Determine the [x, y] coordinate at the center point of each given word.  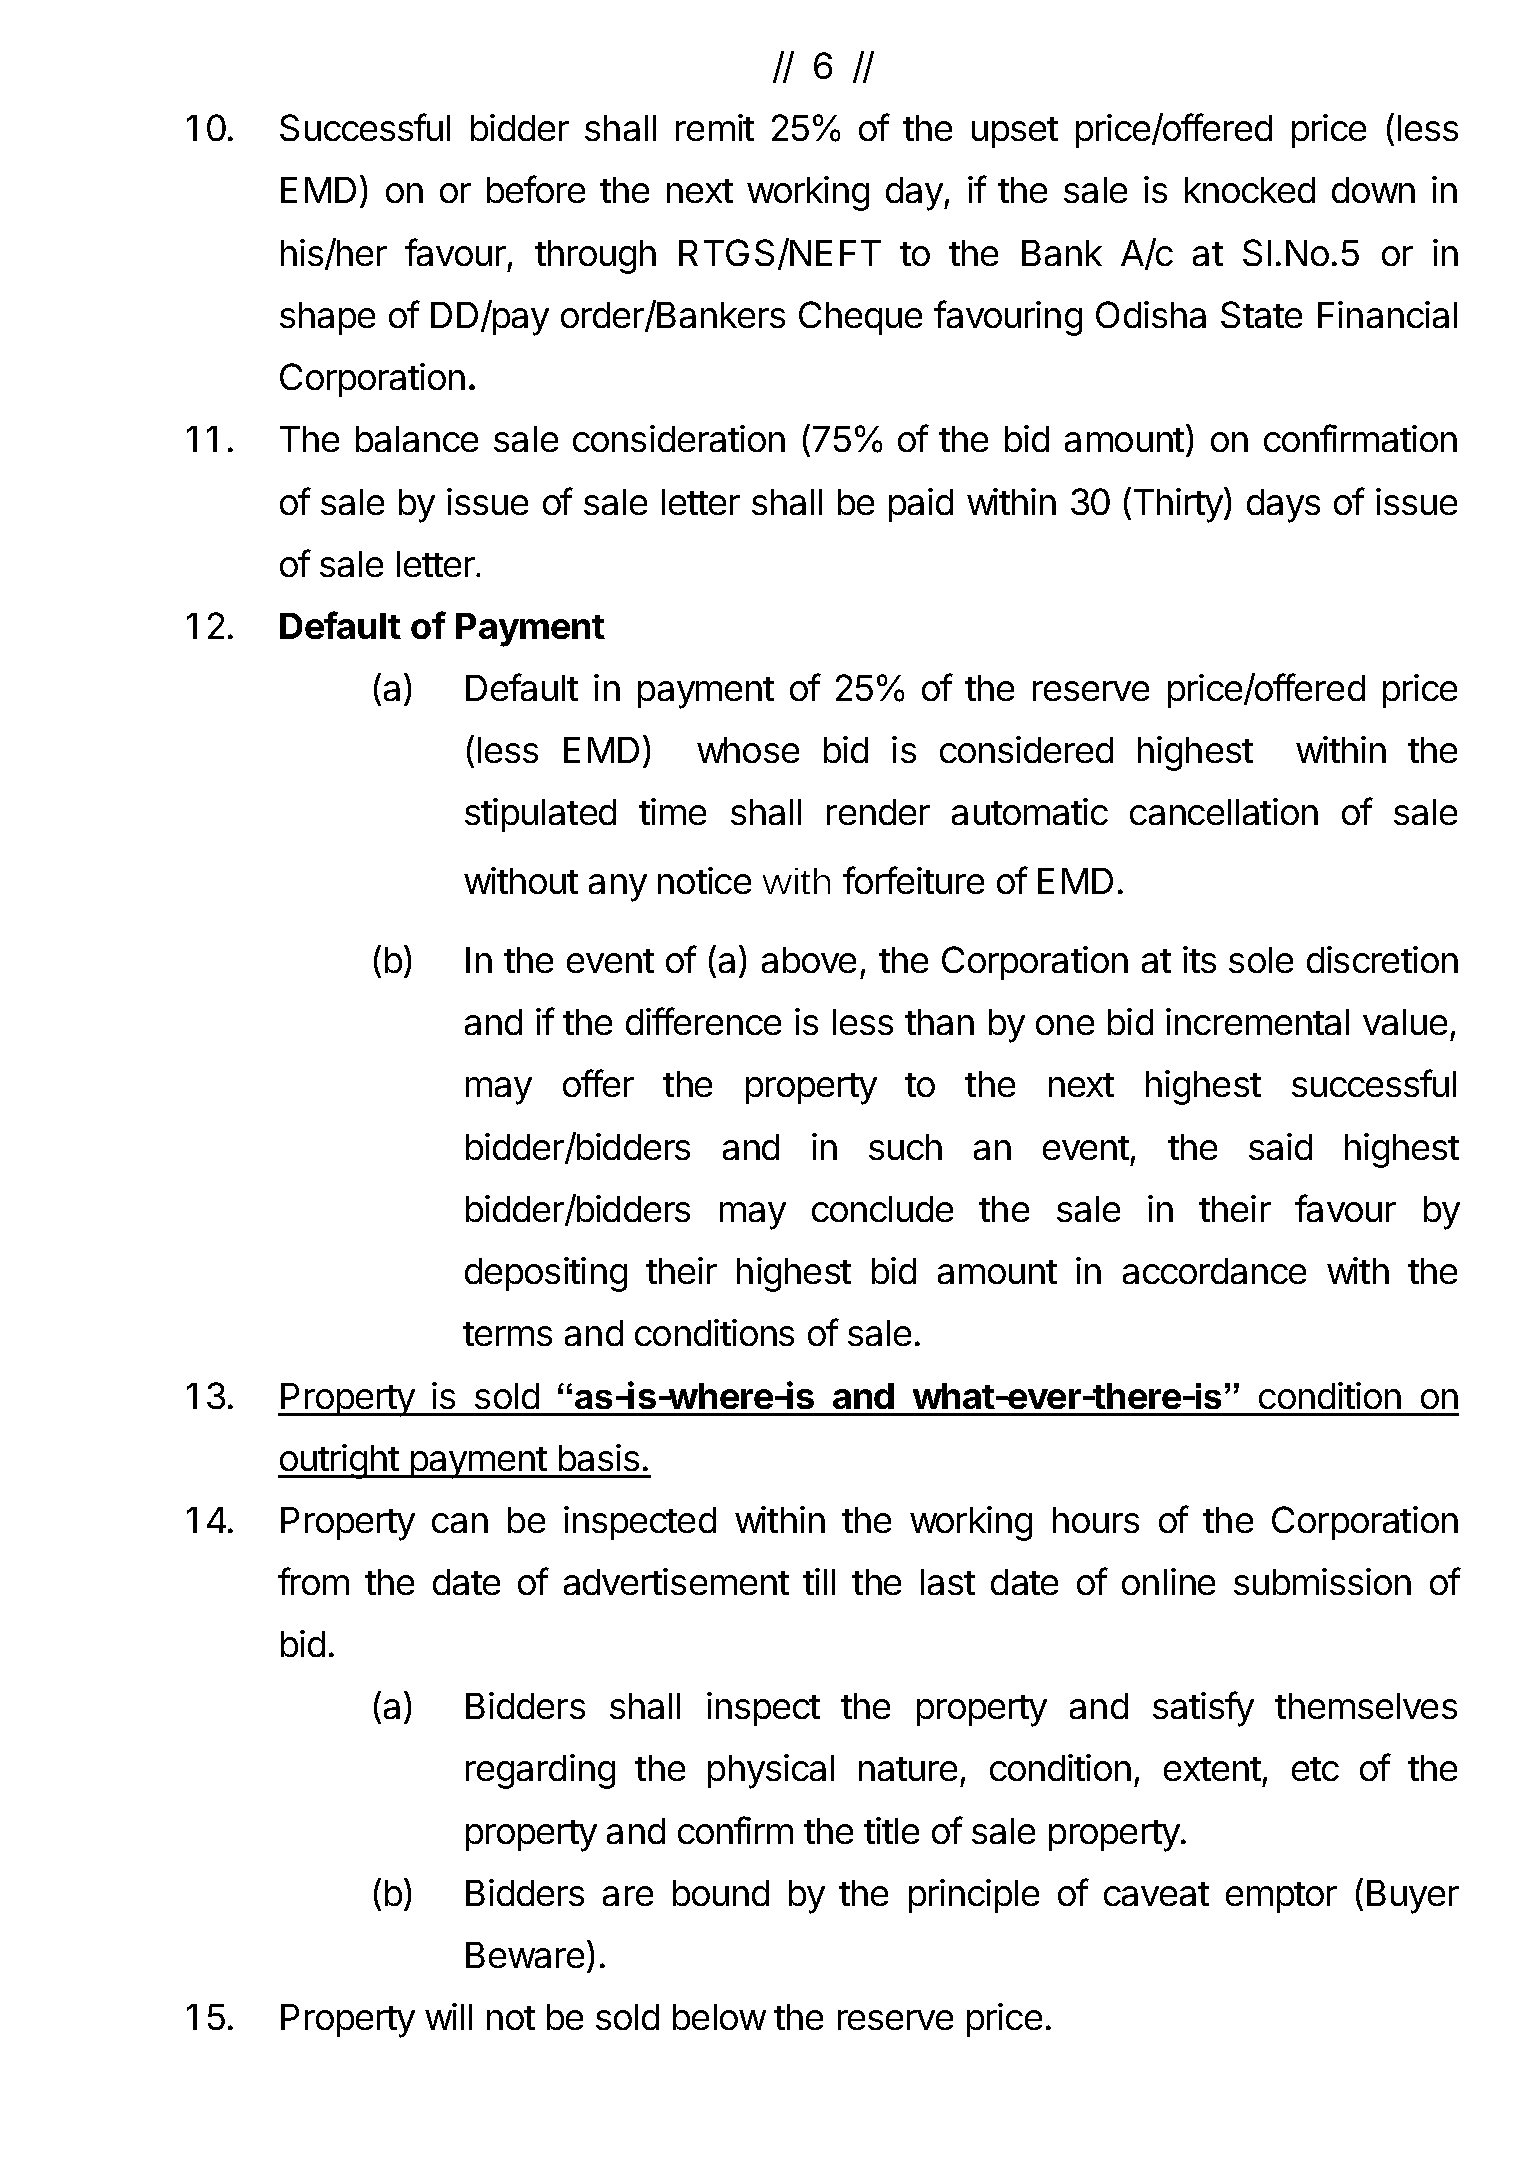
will [448, 2016]
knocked [1250, 190]
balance [417, 439]
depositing [546, 1274]
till [819, 1581]
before [536, 189]
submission [1322, 1581]
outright [339, 1461]
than [939, 1022]
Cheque [860, 318]
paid [921, 505]
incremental [1257, 1021]
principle [974, 1896]
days [1283, 506]
